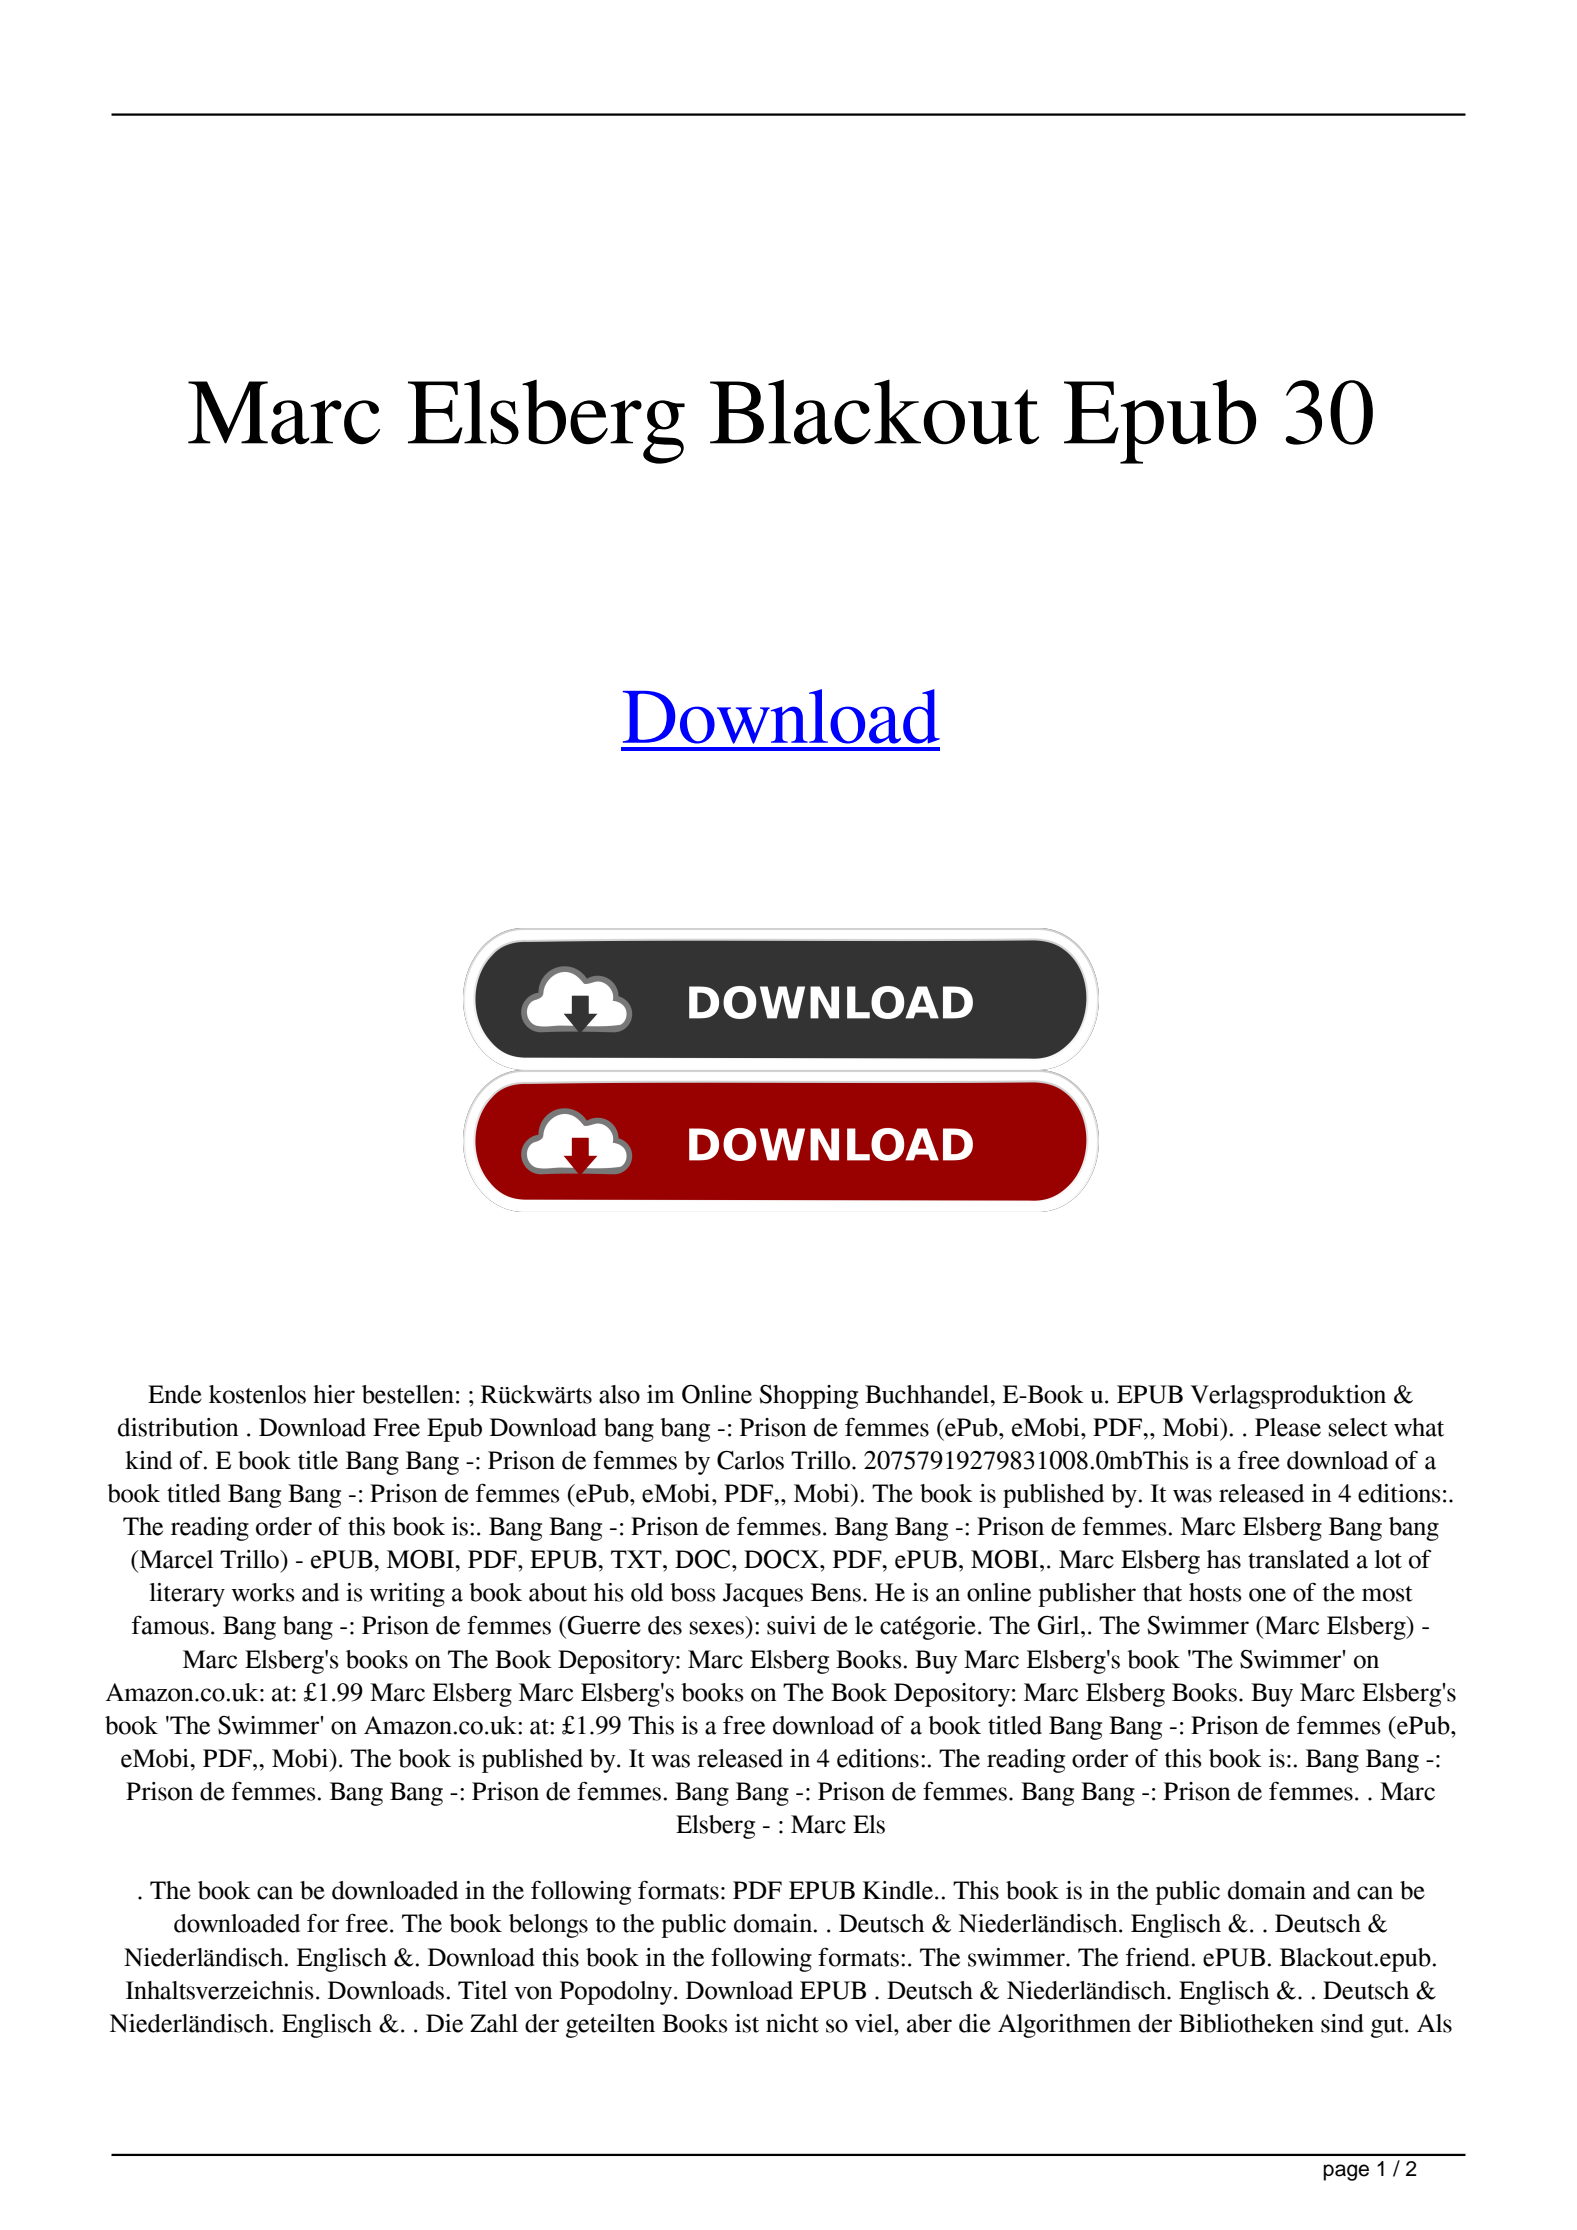  Describe the element at coordinates (792, 2023) in the image. I see `nicht` at that location.
